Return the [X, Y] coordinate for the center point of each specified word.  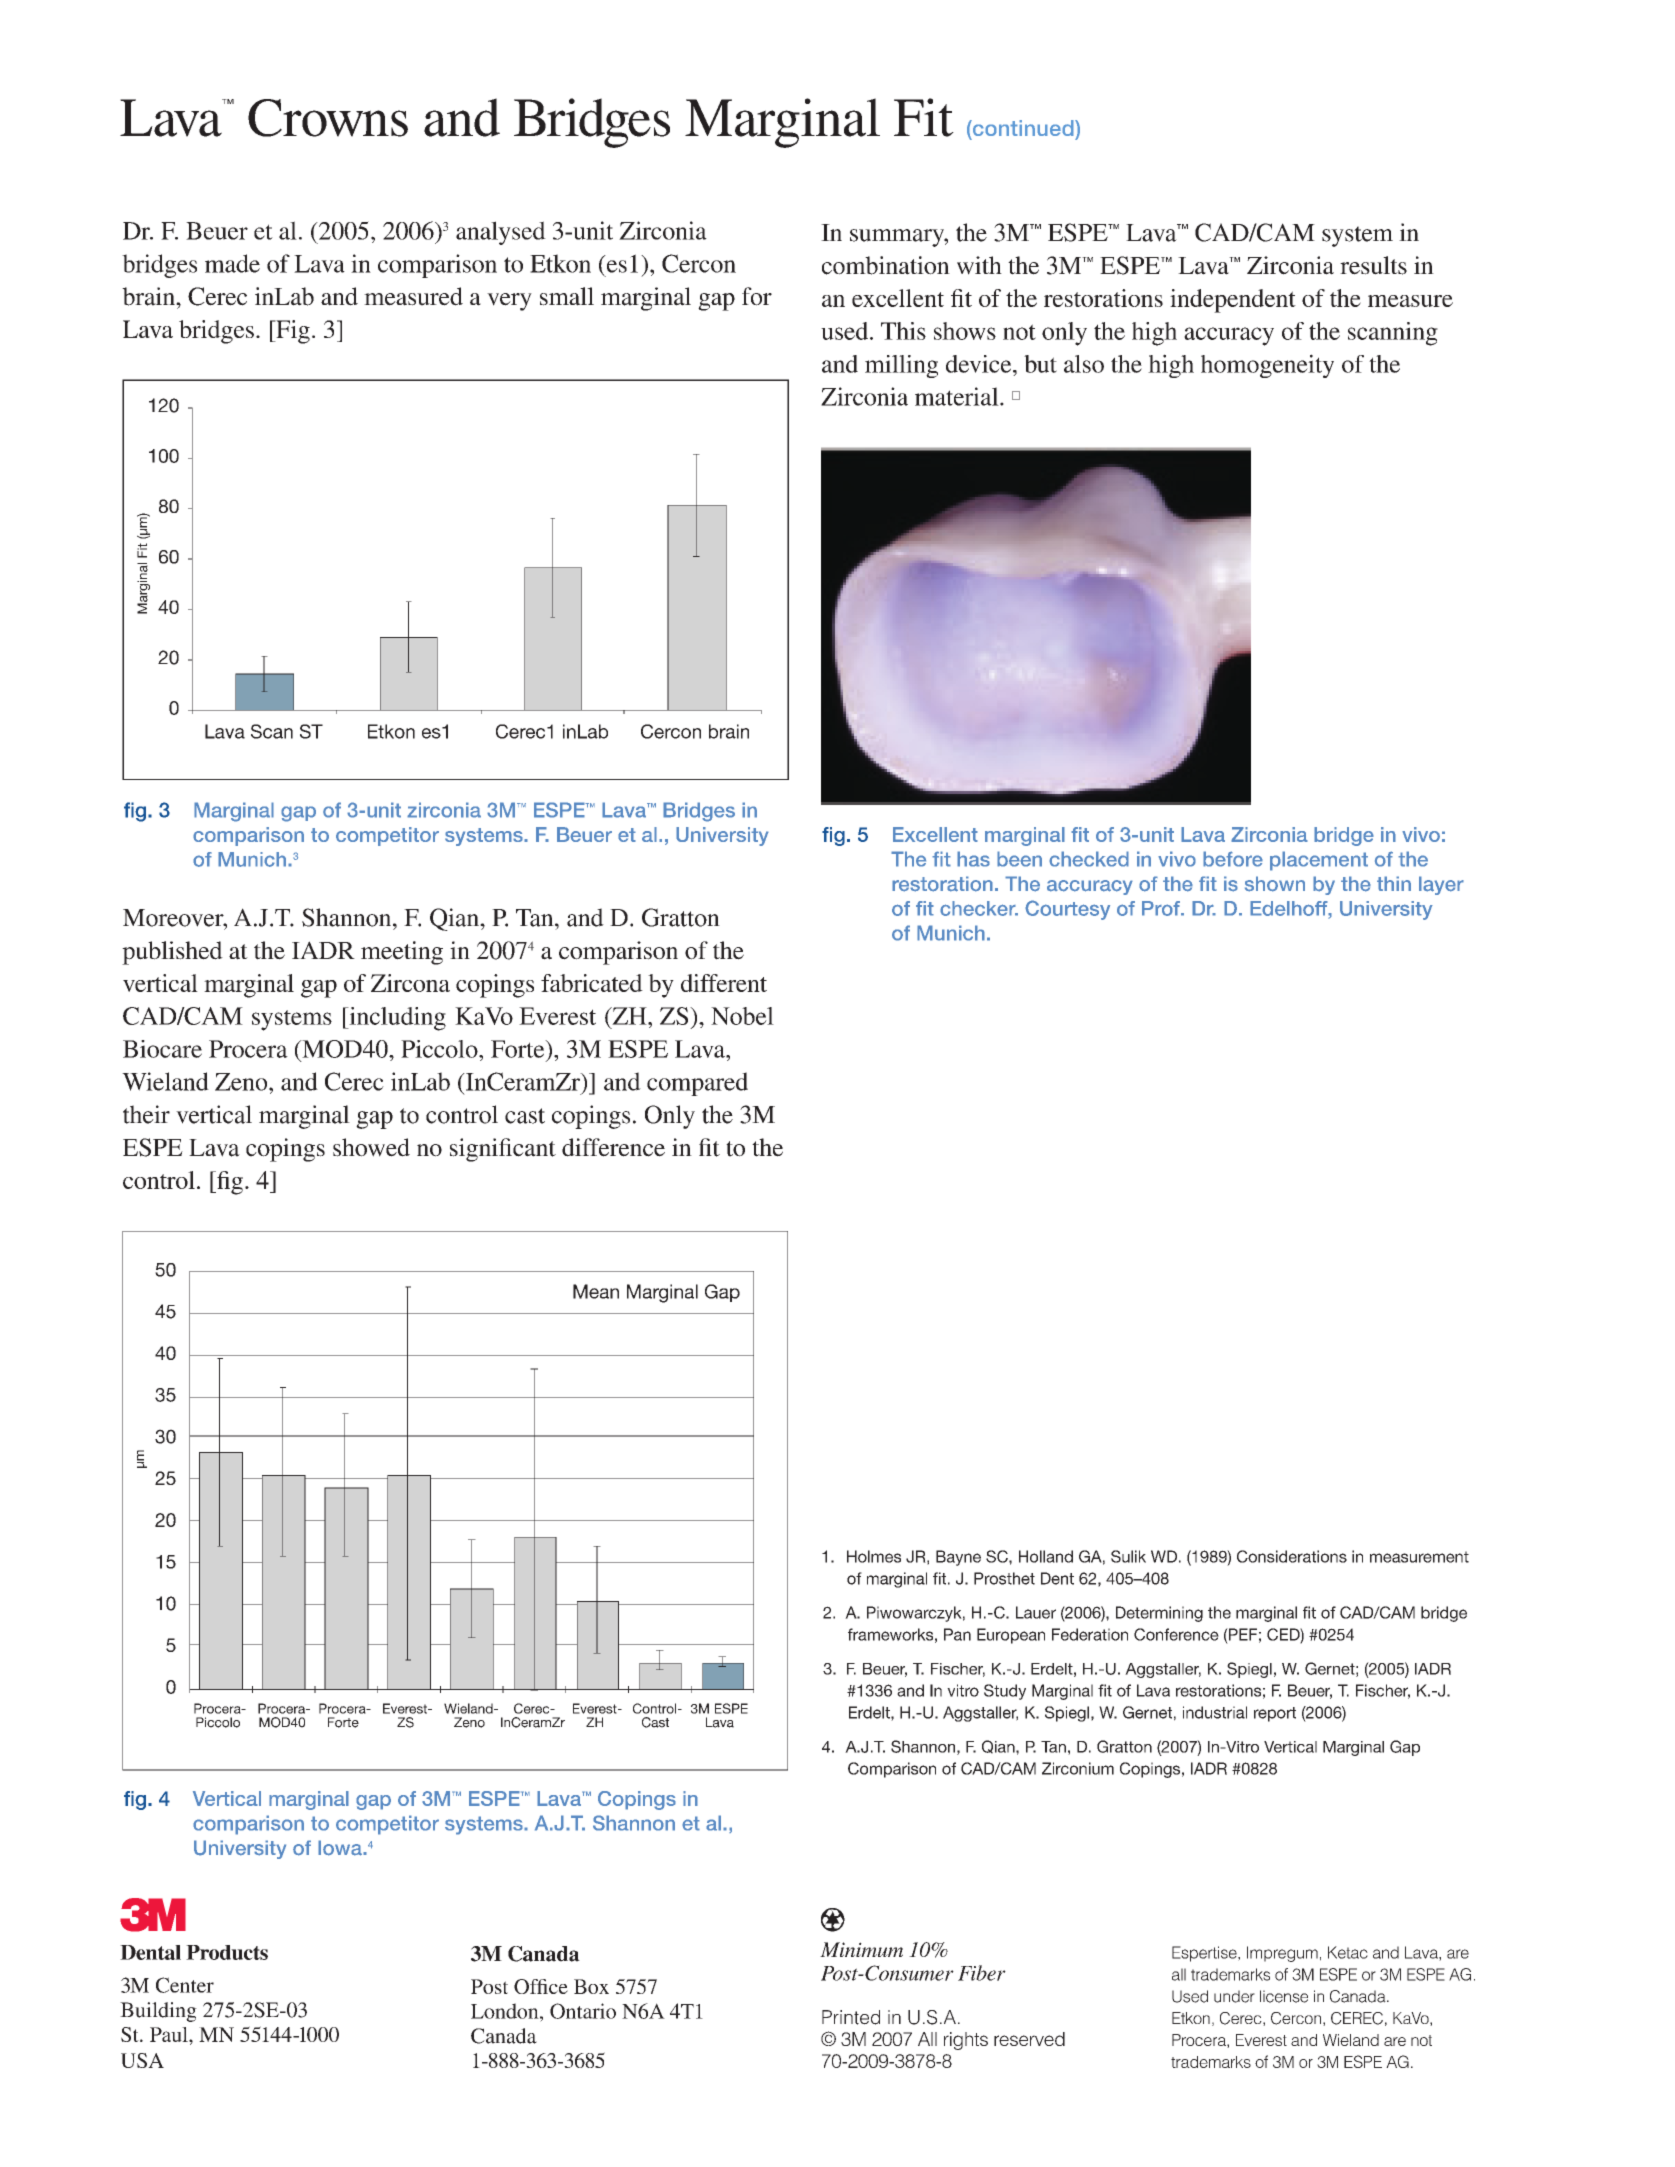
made [232, 263]
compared [697, 1084]
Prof [1162, 908]
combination [886, 265]
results [1373, 265]
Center [185, 1985]
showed [371, 1147]
